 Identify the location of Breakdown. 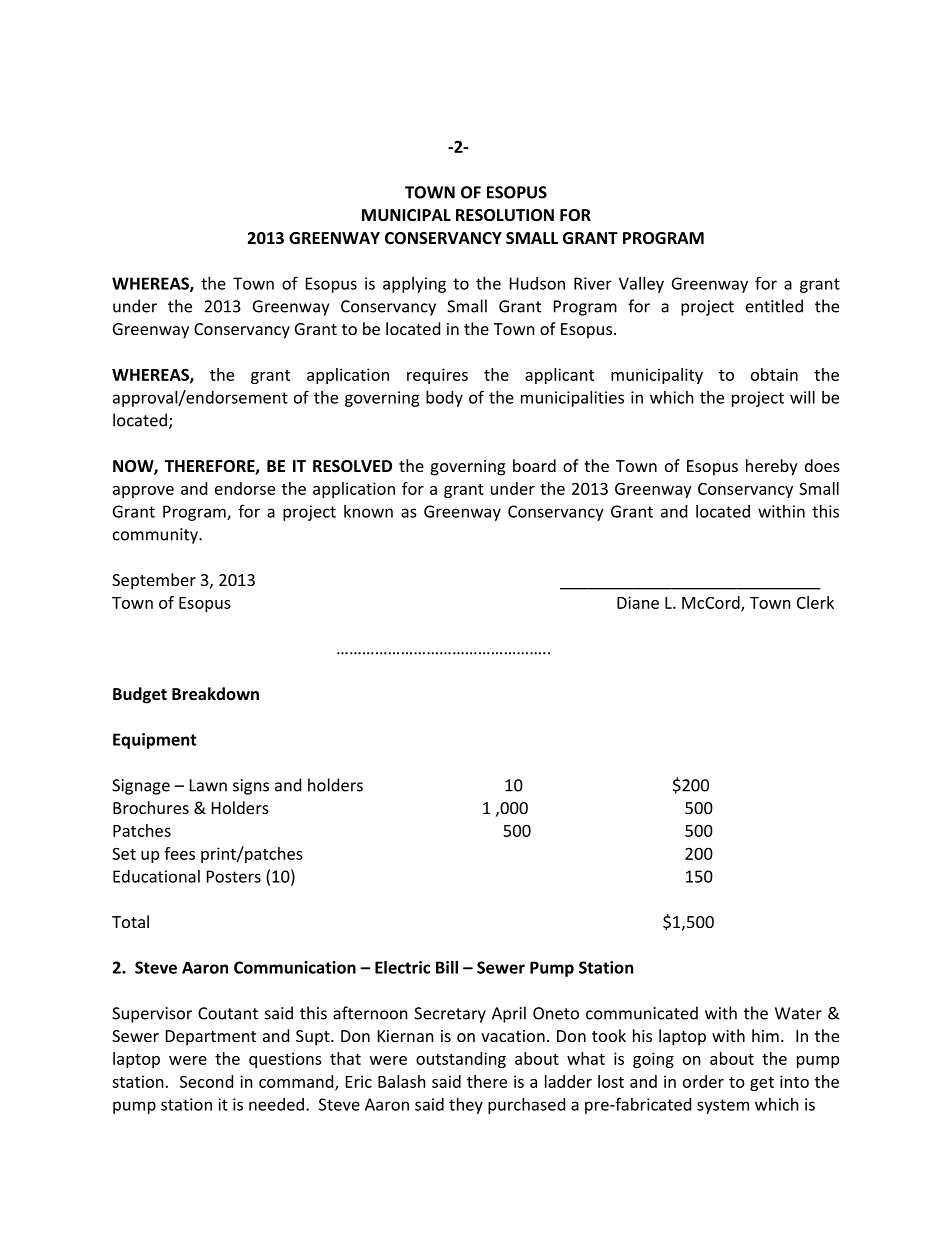
(215, 693).
